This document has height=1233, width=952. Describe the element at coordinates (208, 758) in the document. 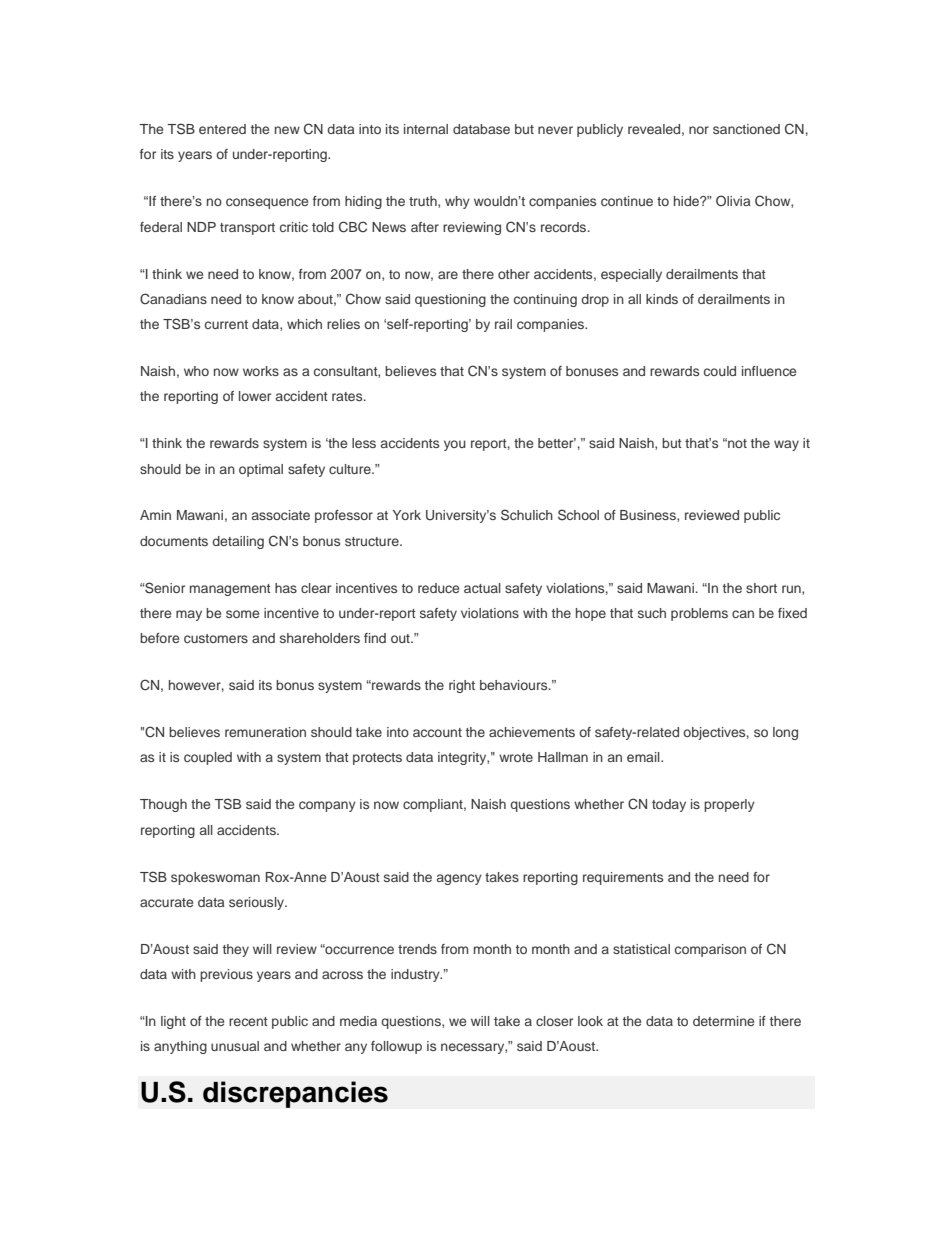

I see `coupled` at that location.
